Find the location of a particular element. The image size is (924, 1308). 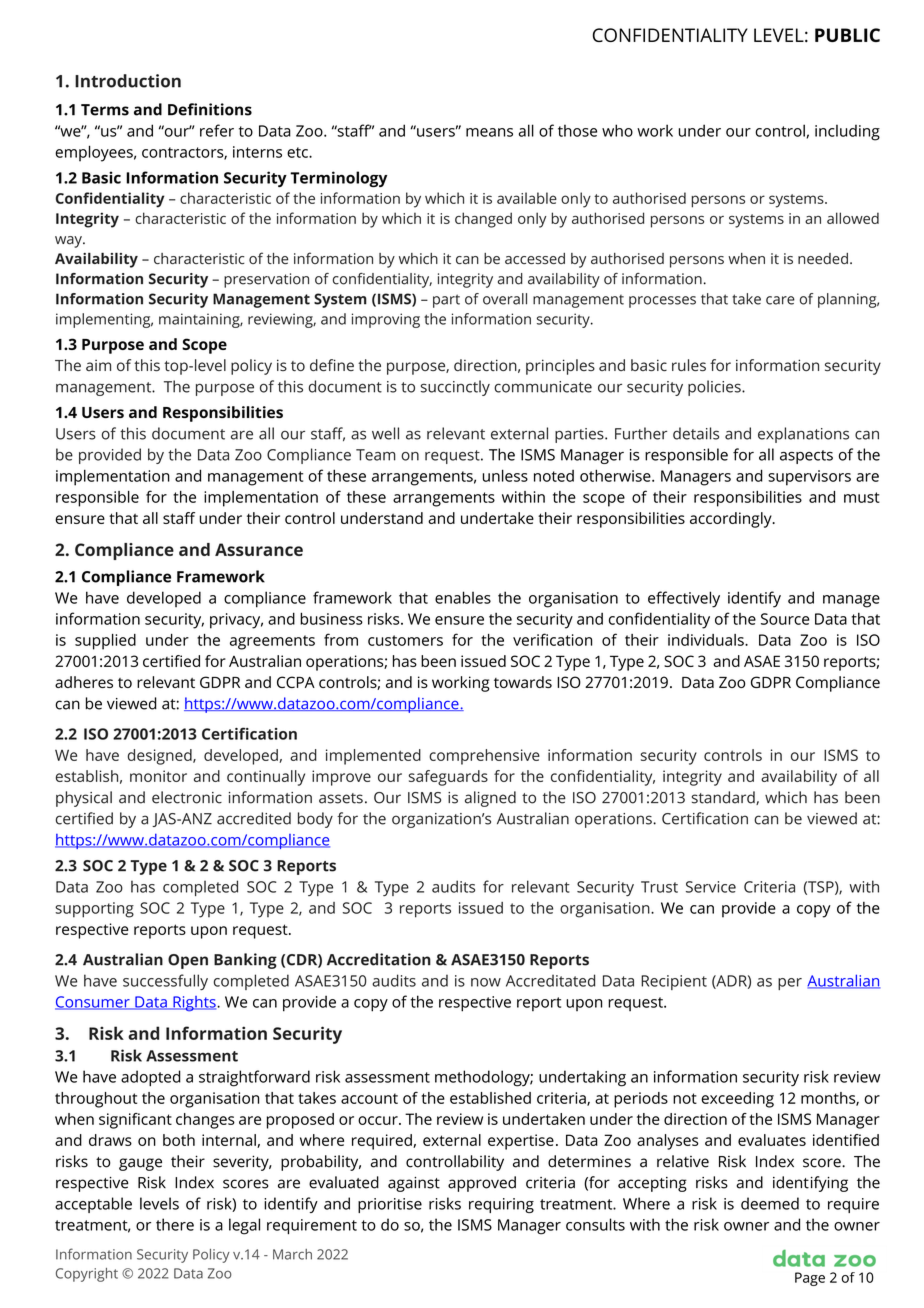

aim is located at coordinates (98, 365).
